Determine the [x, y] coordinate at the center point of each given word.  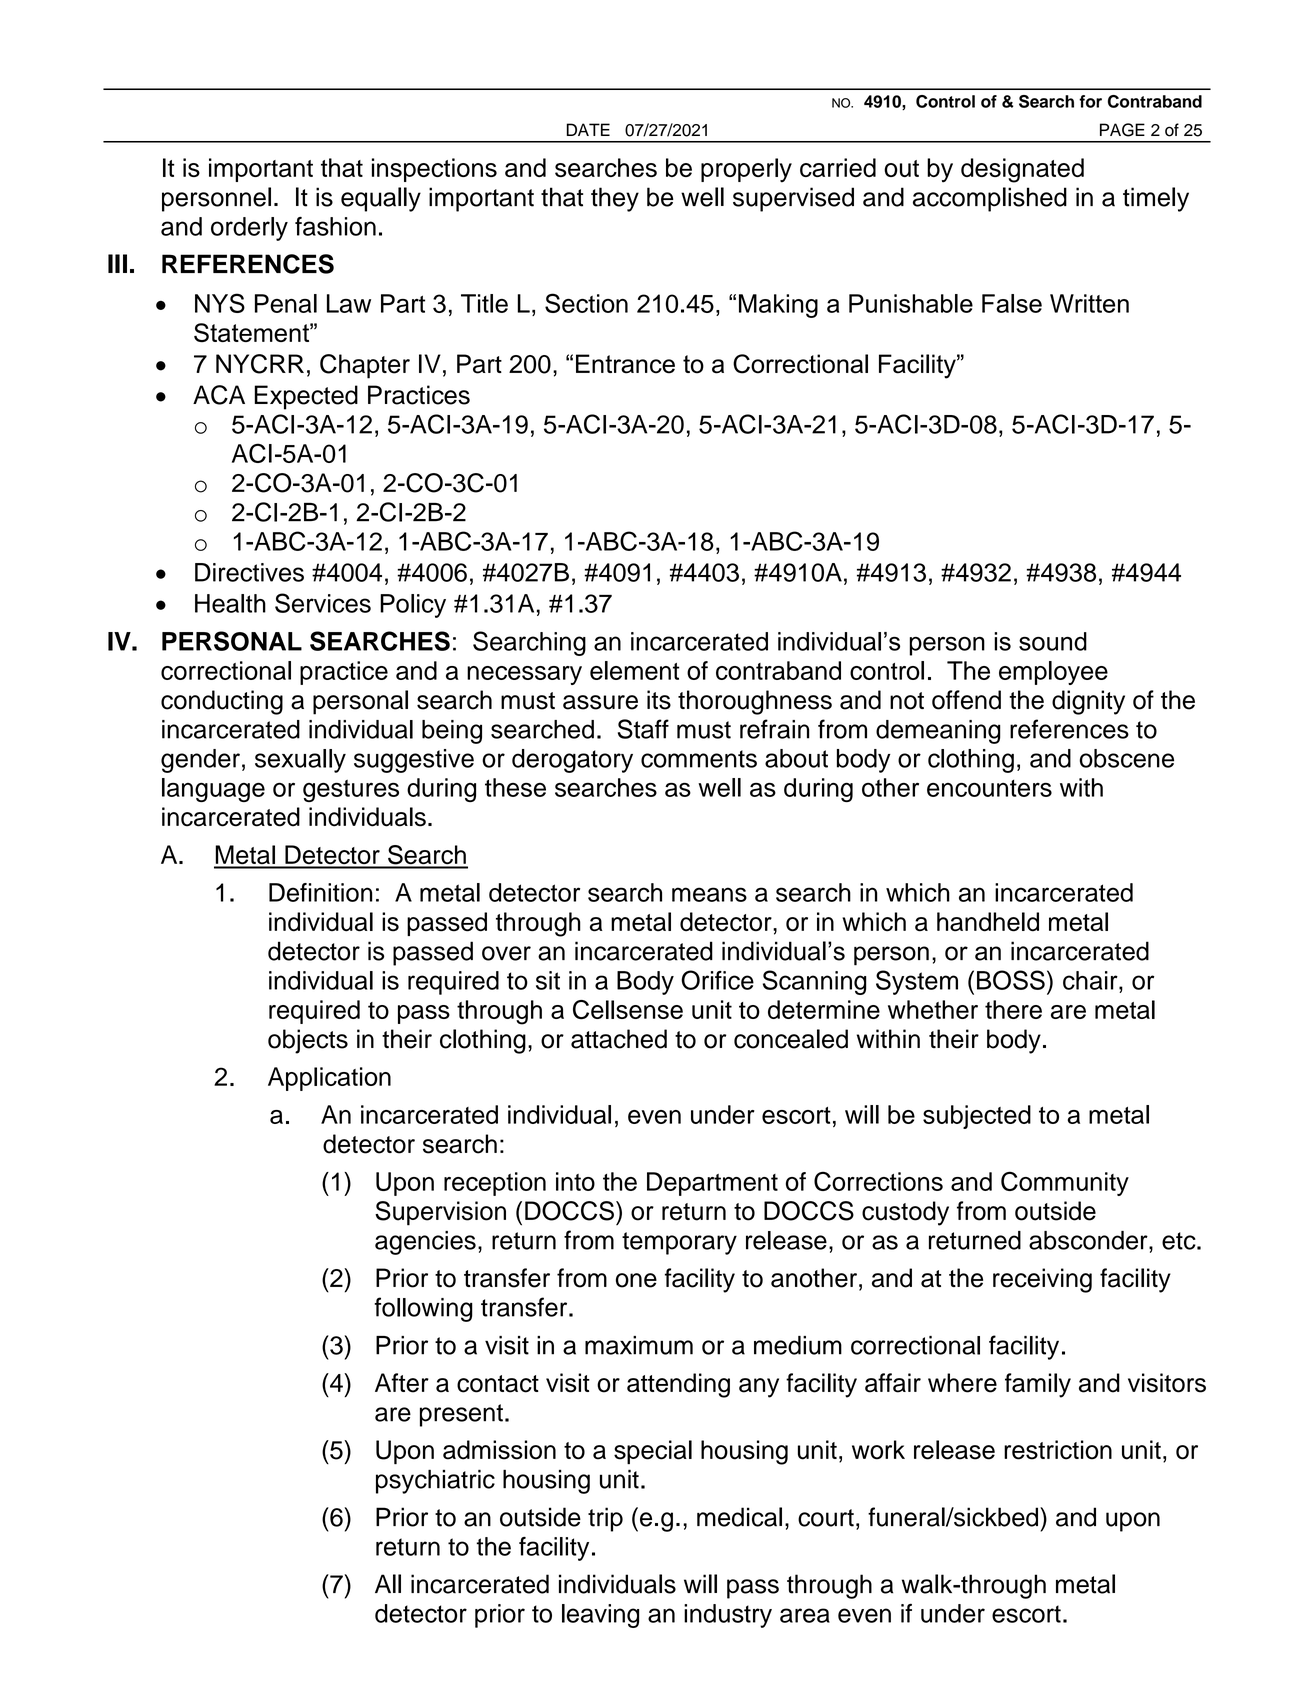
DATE [588, 129]
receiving [1042, 1280]
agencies [425, 1243]
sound [1053, 641]
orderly [249, 229]
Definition [320, 892]
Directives [249, 572]
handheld [988, 922]
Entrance [625, 364]
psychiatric [435, 1481]
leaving [600, 1616]
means [709, 894]
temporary [679, 1243]
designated [1022, 170]
